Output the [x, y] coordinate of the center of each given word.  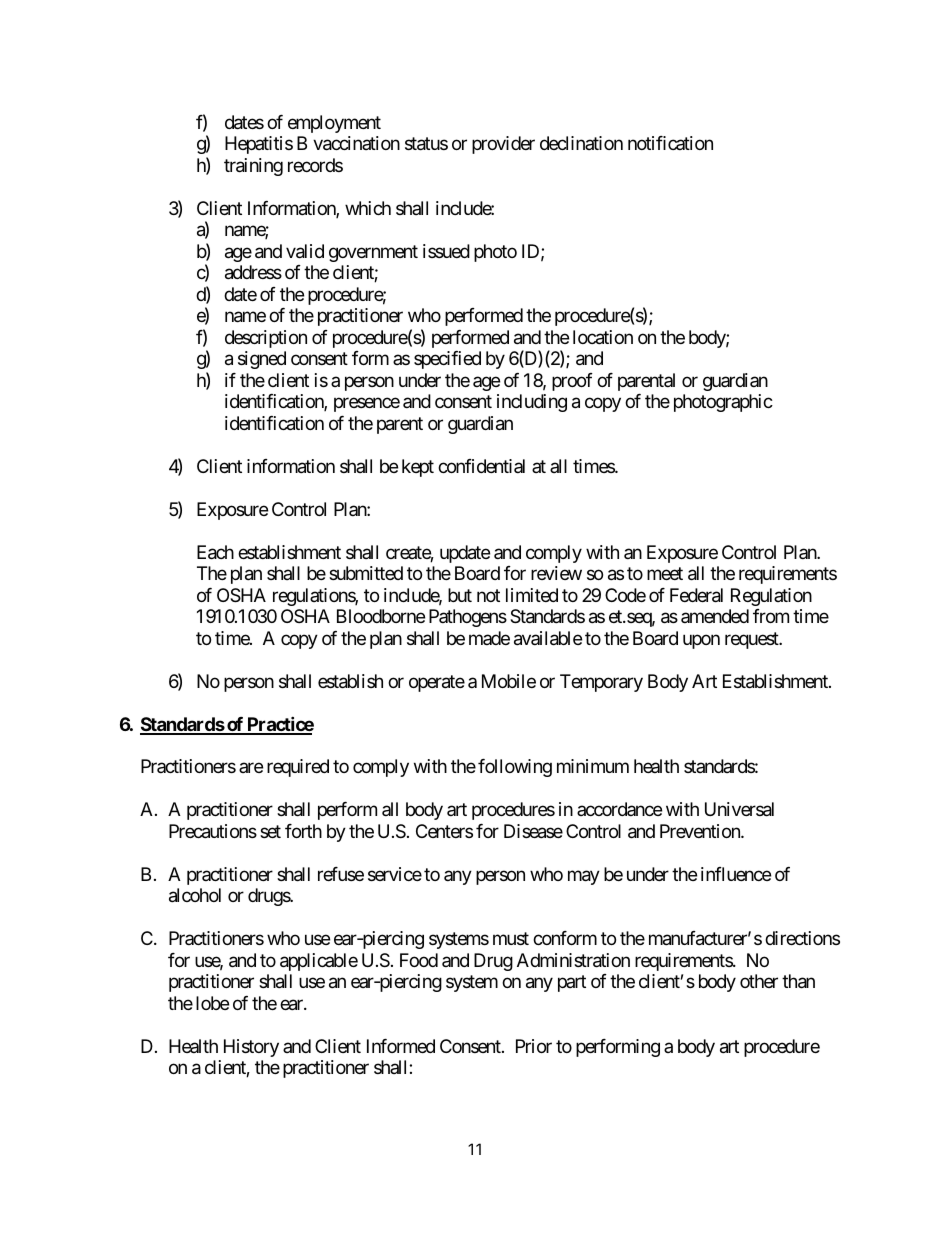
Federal [696, 595]
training [253, 167]
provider [503, 145]
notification [670, 143]
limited [532, 595]
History [251, 1048]
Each [215, 552]
